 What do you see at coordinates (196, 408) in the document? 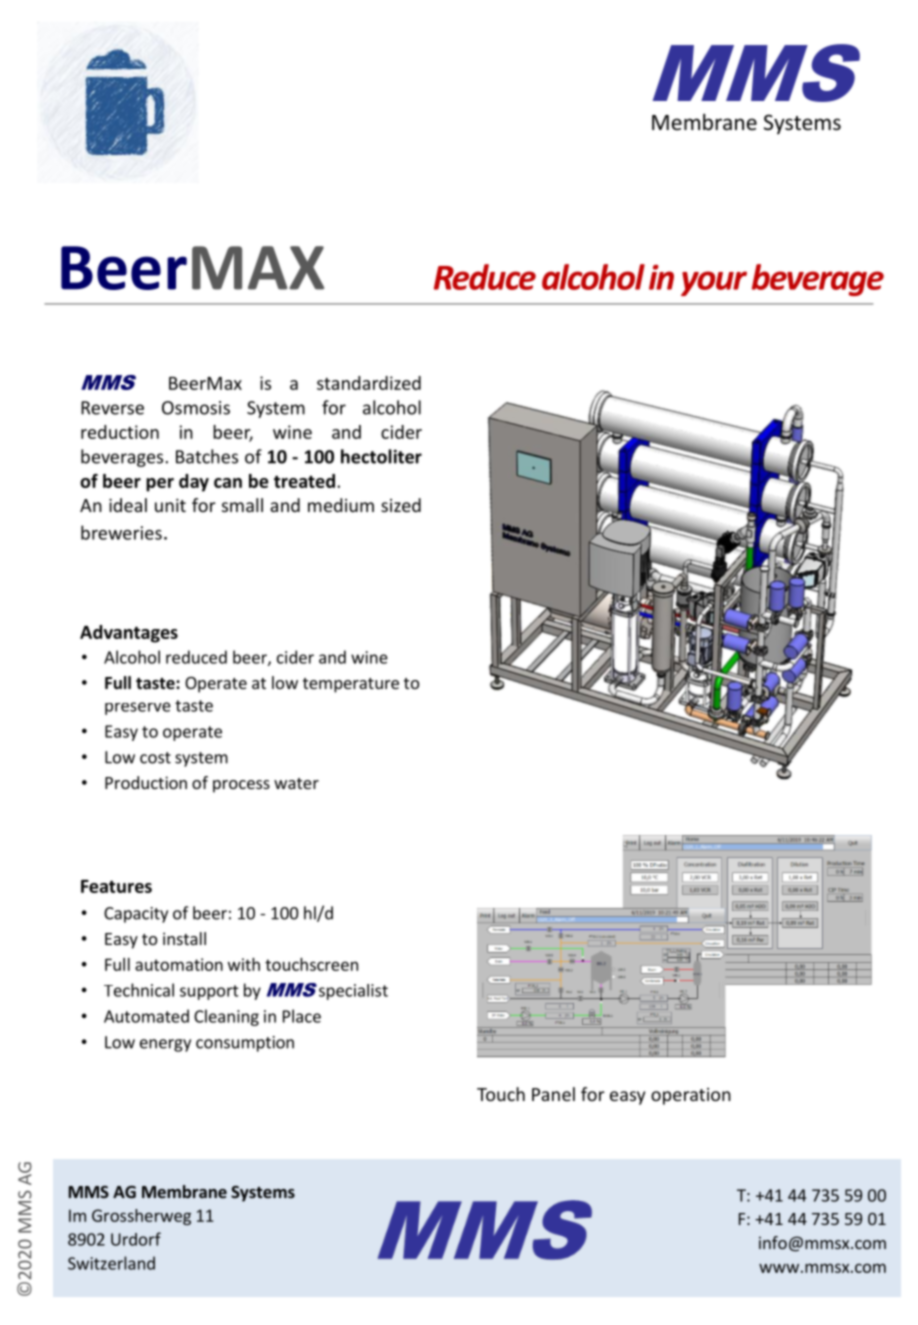
I see `Osmosis` at bounding box center [196, 408].
